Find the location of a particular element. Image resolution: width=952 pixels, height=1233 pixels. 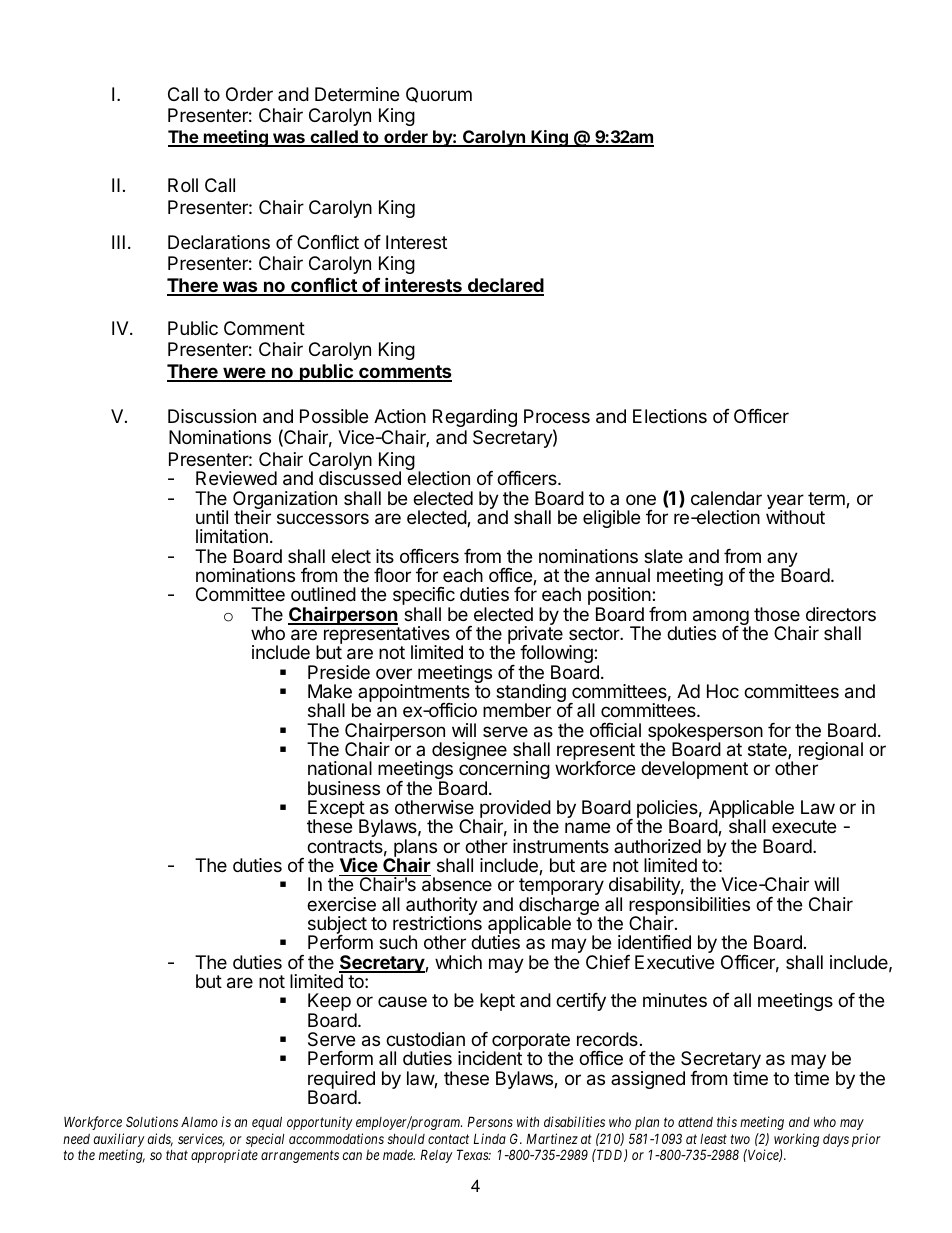

Roll is located at coordinates (183, 185).
